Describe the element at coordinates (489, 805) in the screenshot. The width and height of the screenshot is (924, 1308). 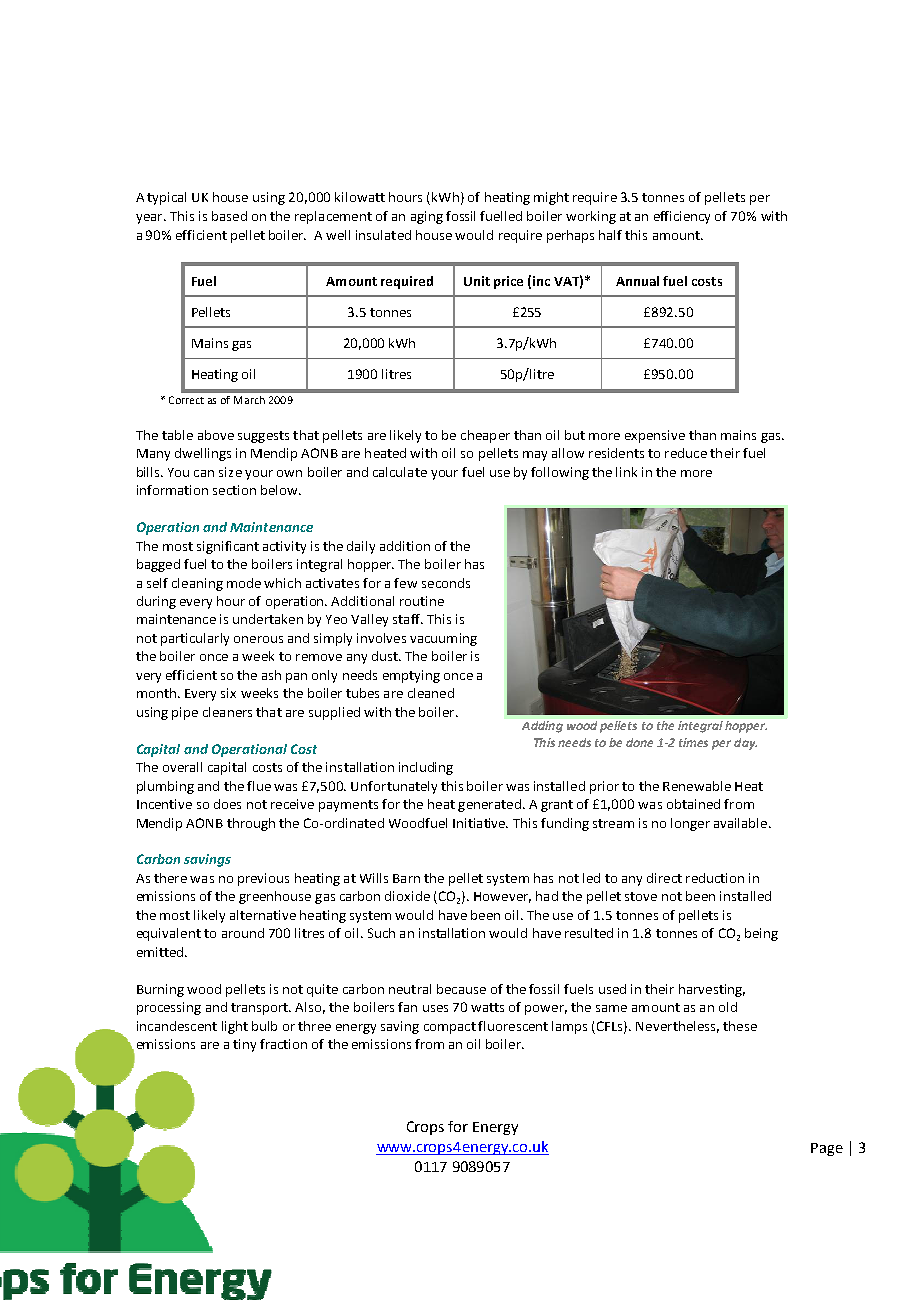
I see `generated` at that location.
